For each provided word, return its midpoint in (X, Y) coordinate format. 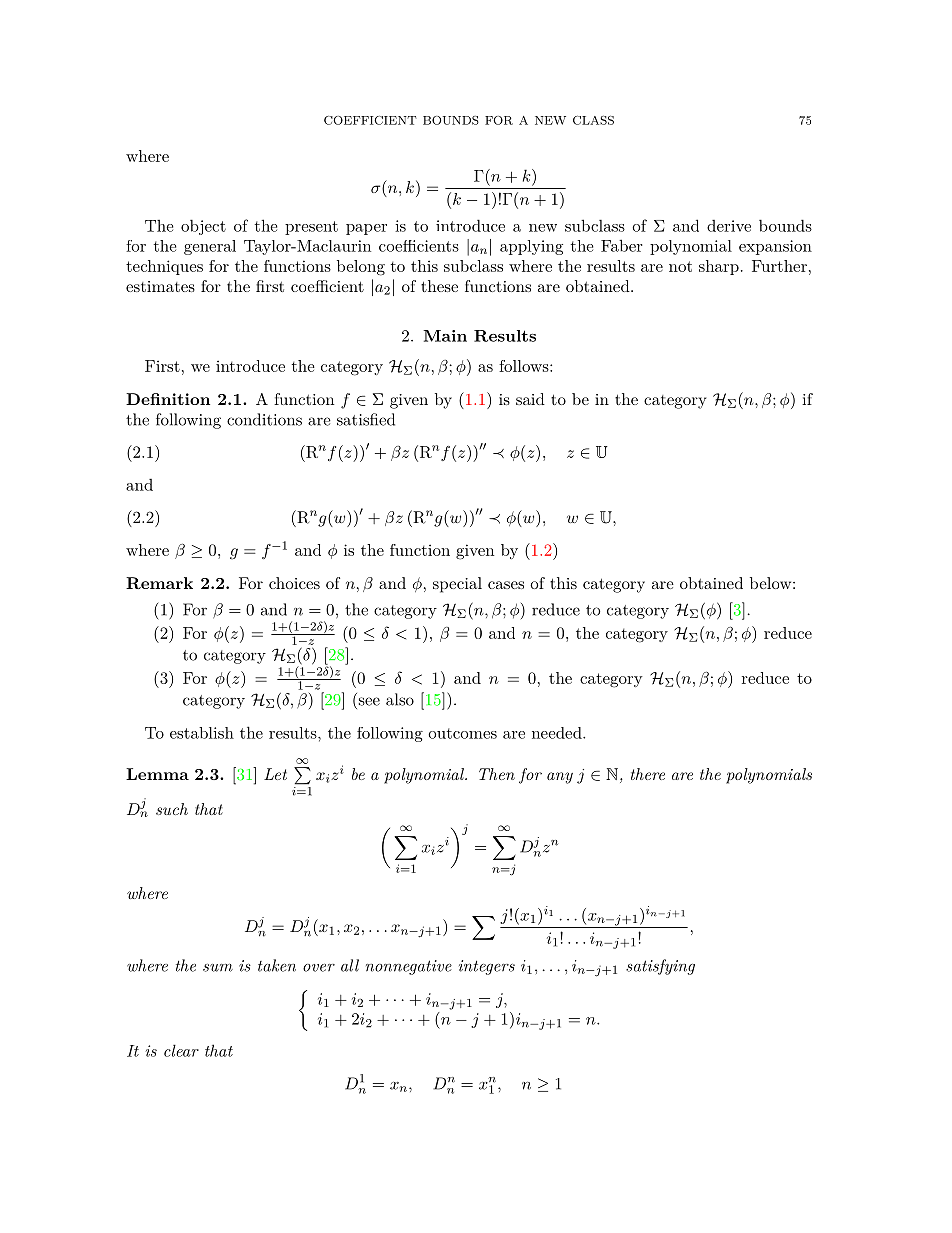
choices (294, 583)
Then (497, 774)
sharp (719, 267)
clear (181, 1050)
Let (275, 774)
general (210, 247)
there (648, 774)
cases (506, 585)
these (439, 286)
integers (487, 967)
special (457, 585)
